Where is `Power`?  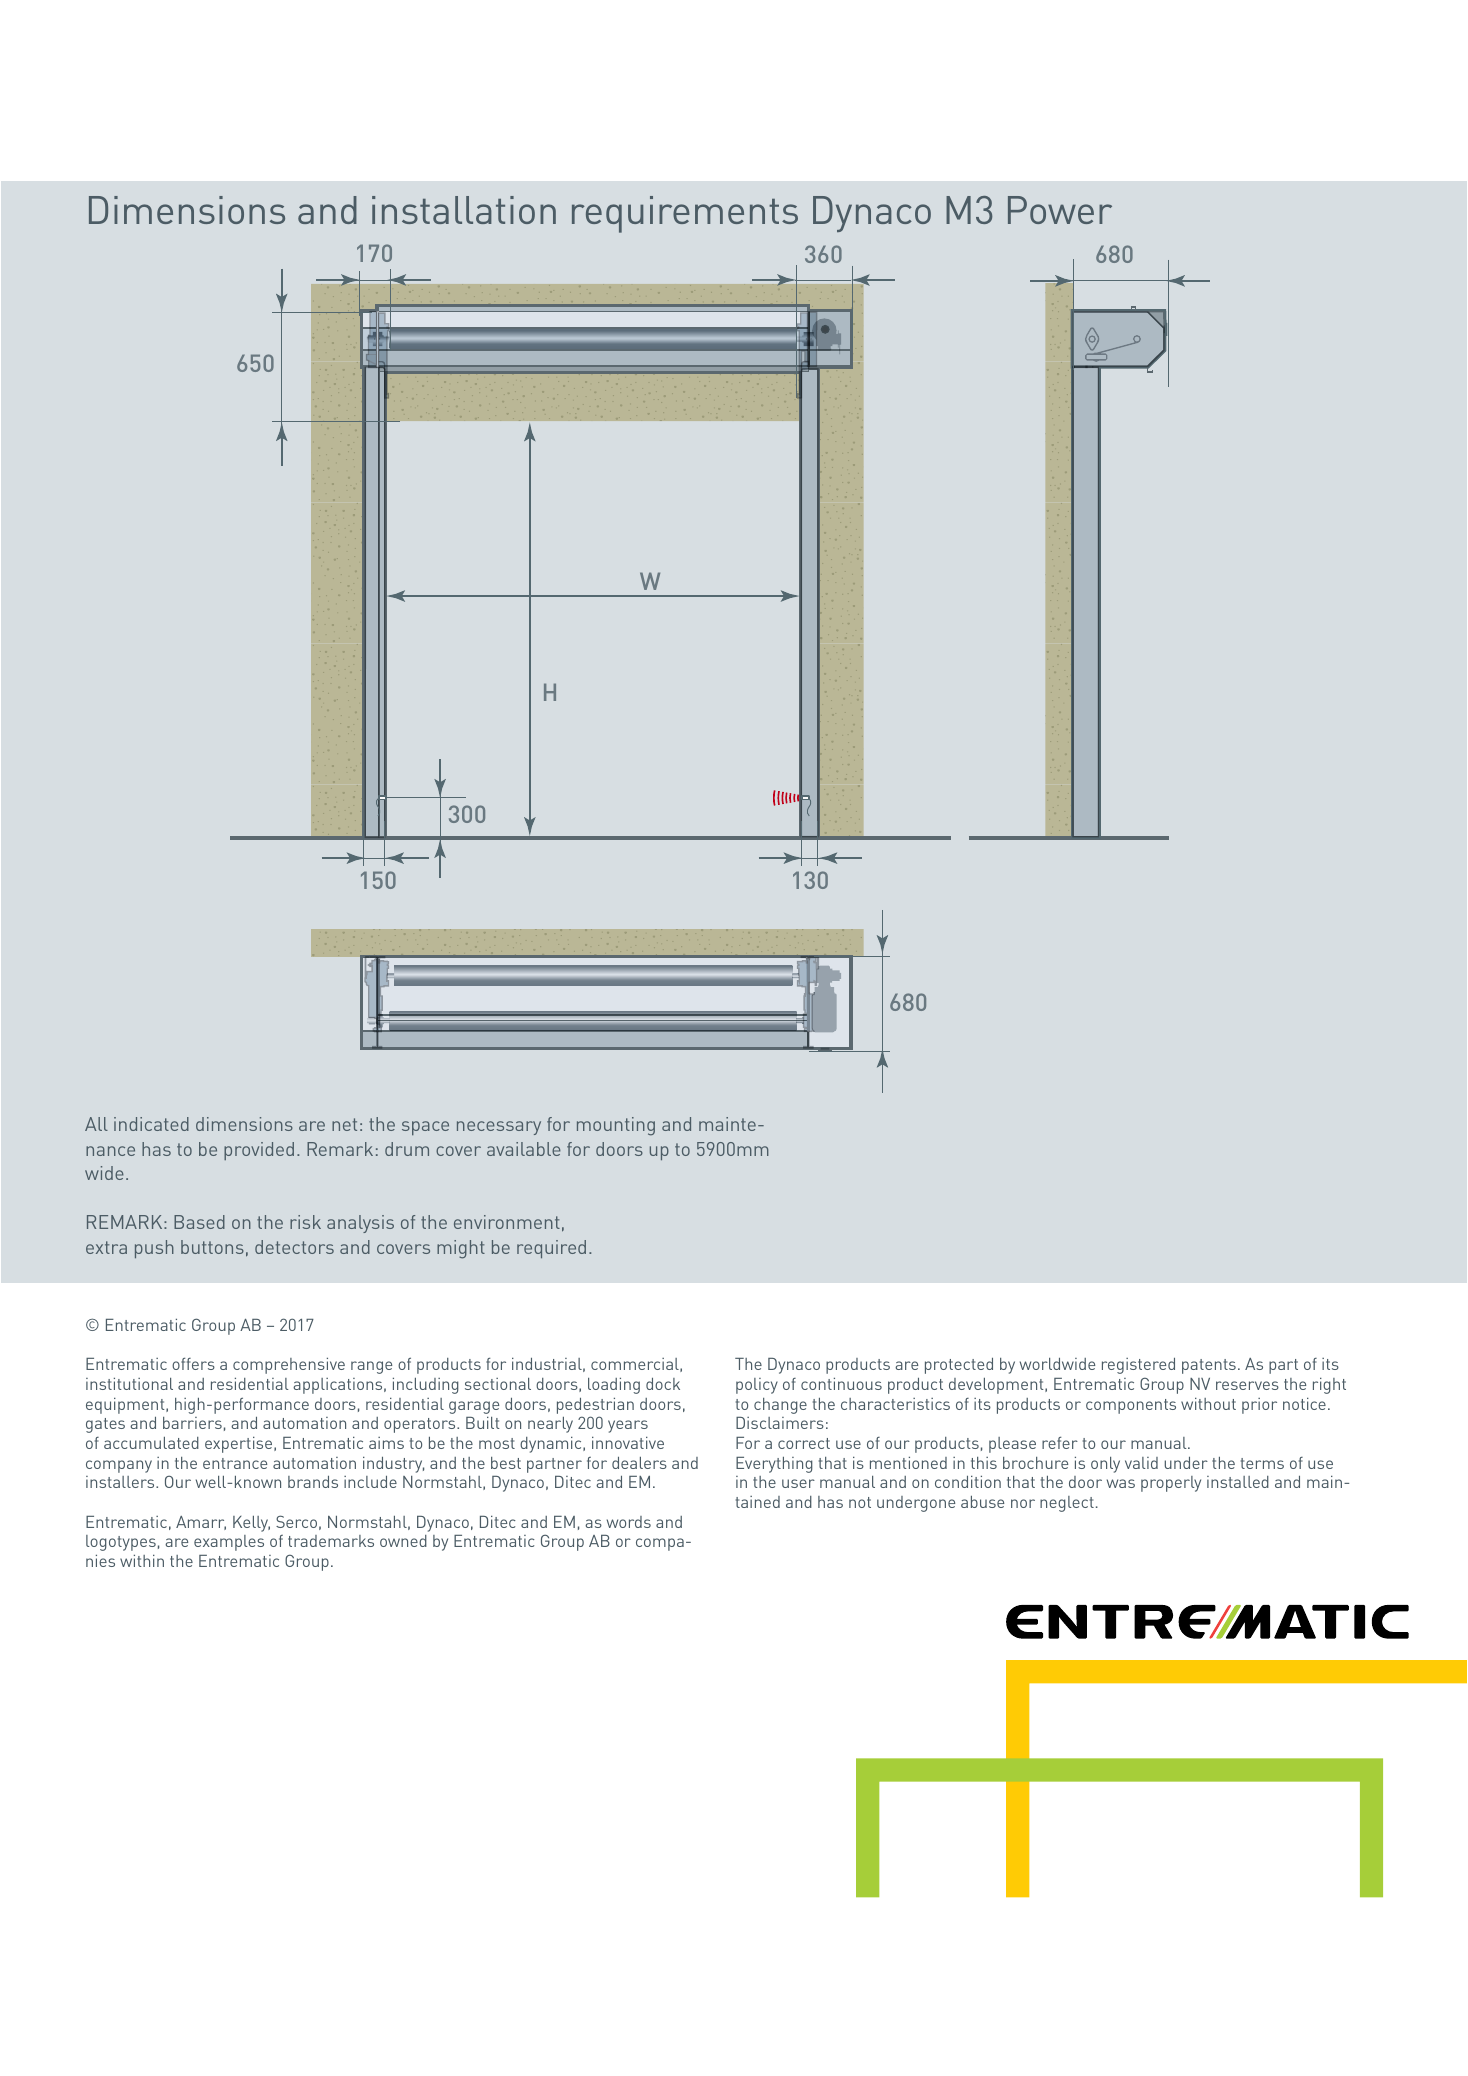 Power is located at coordinates (1060, 210).
